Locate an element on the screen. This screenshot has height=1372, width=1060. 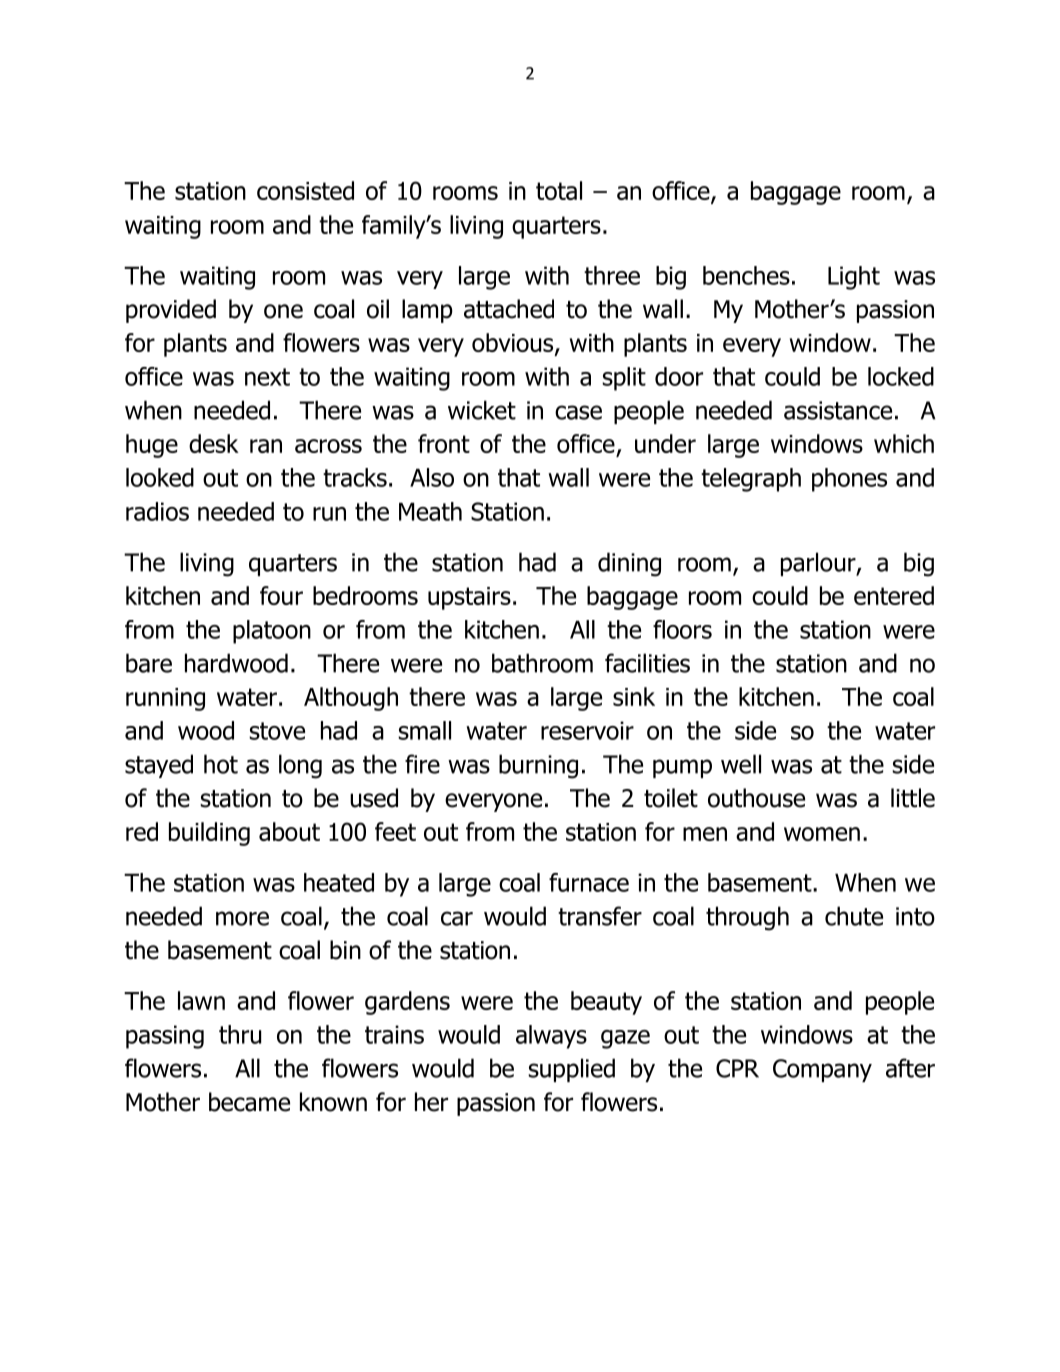
entered is located at coordinates (894, 595).
